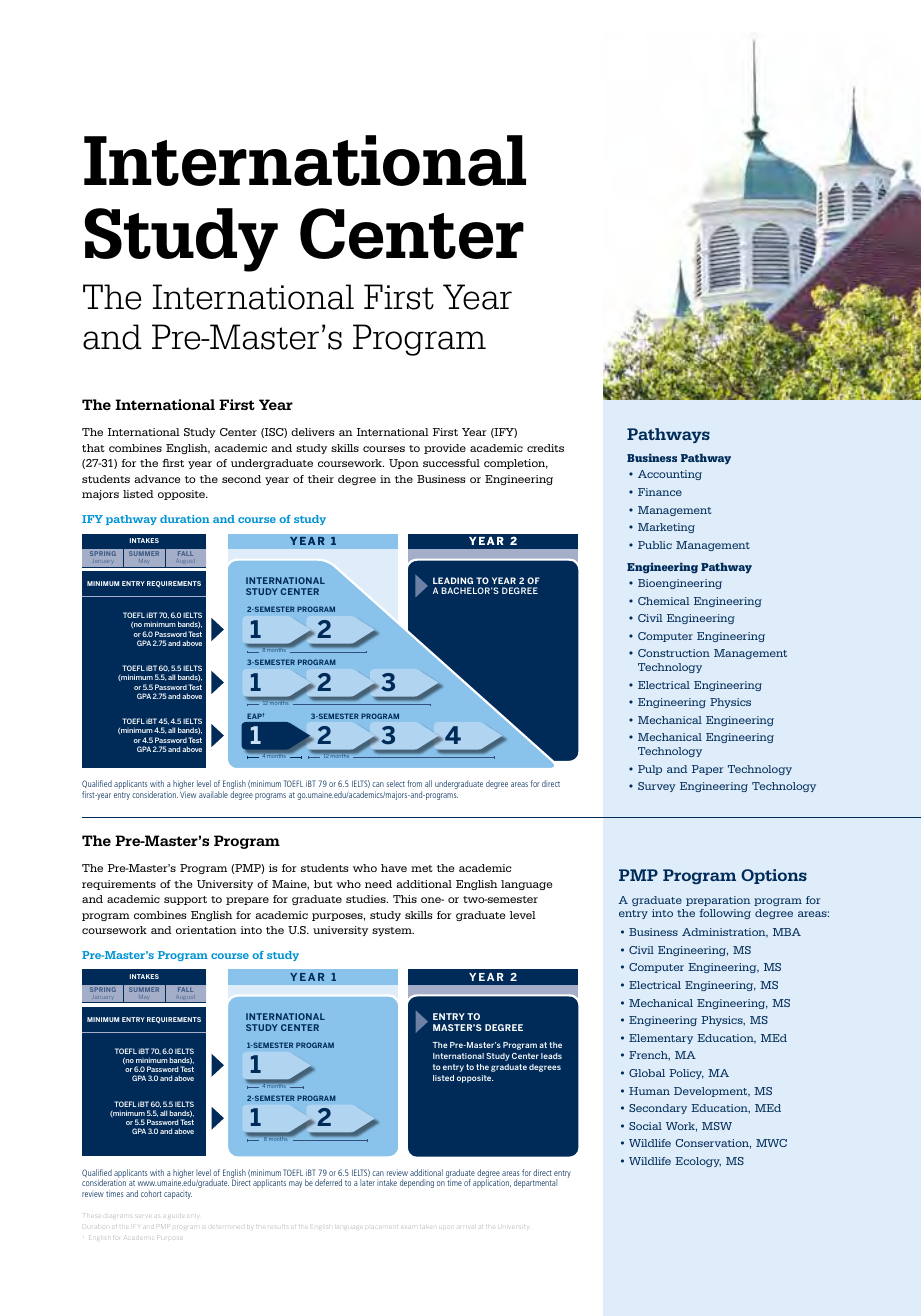 The width and height of the page is (921, 1316). What do you see at coordinates (422, 868) in the page?
I see `met` at bounding box center [422, 868].
